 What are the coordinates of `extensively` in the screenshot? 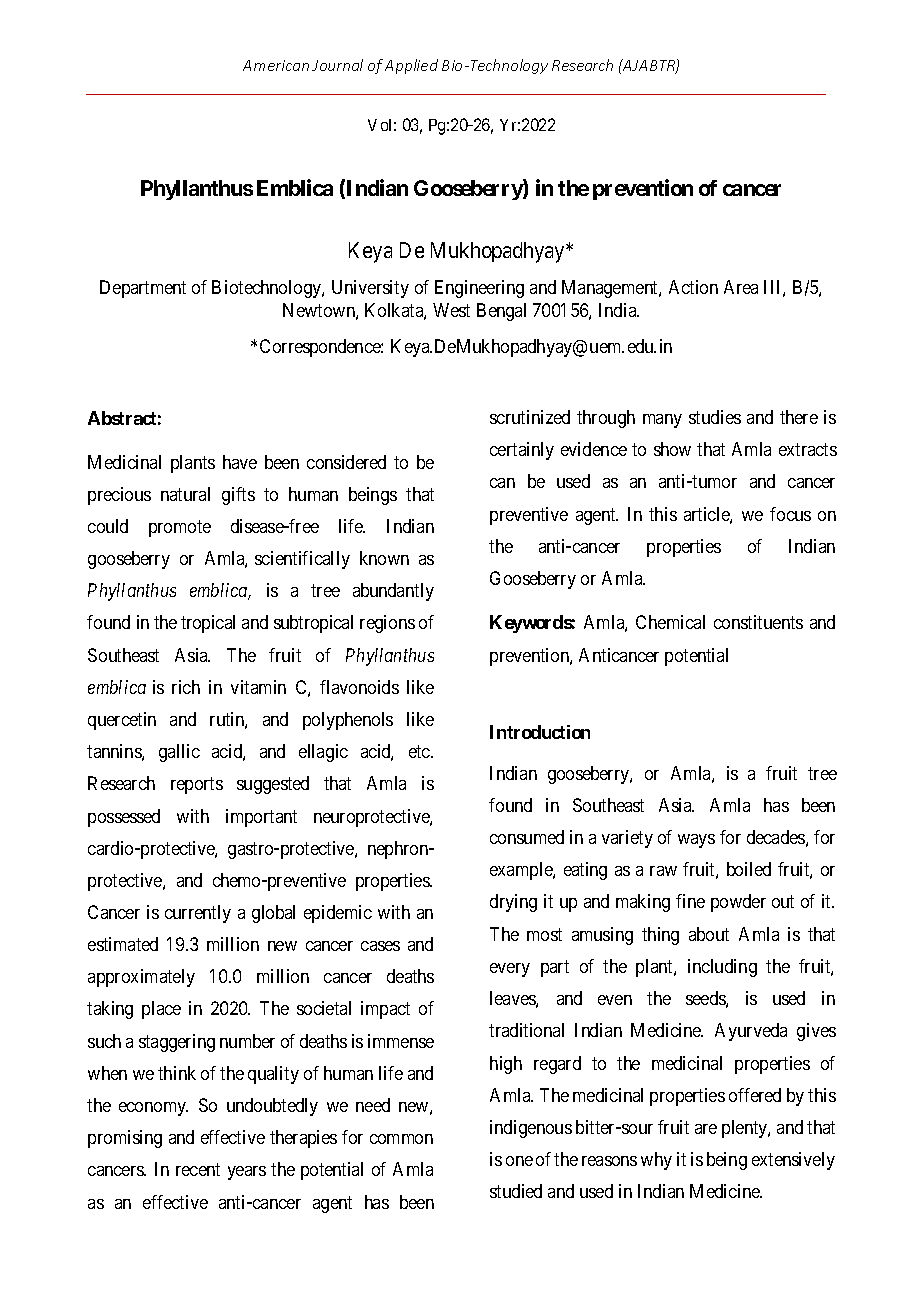 It's located at (793, 1161).
